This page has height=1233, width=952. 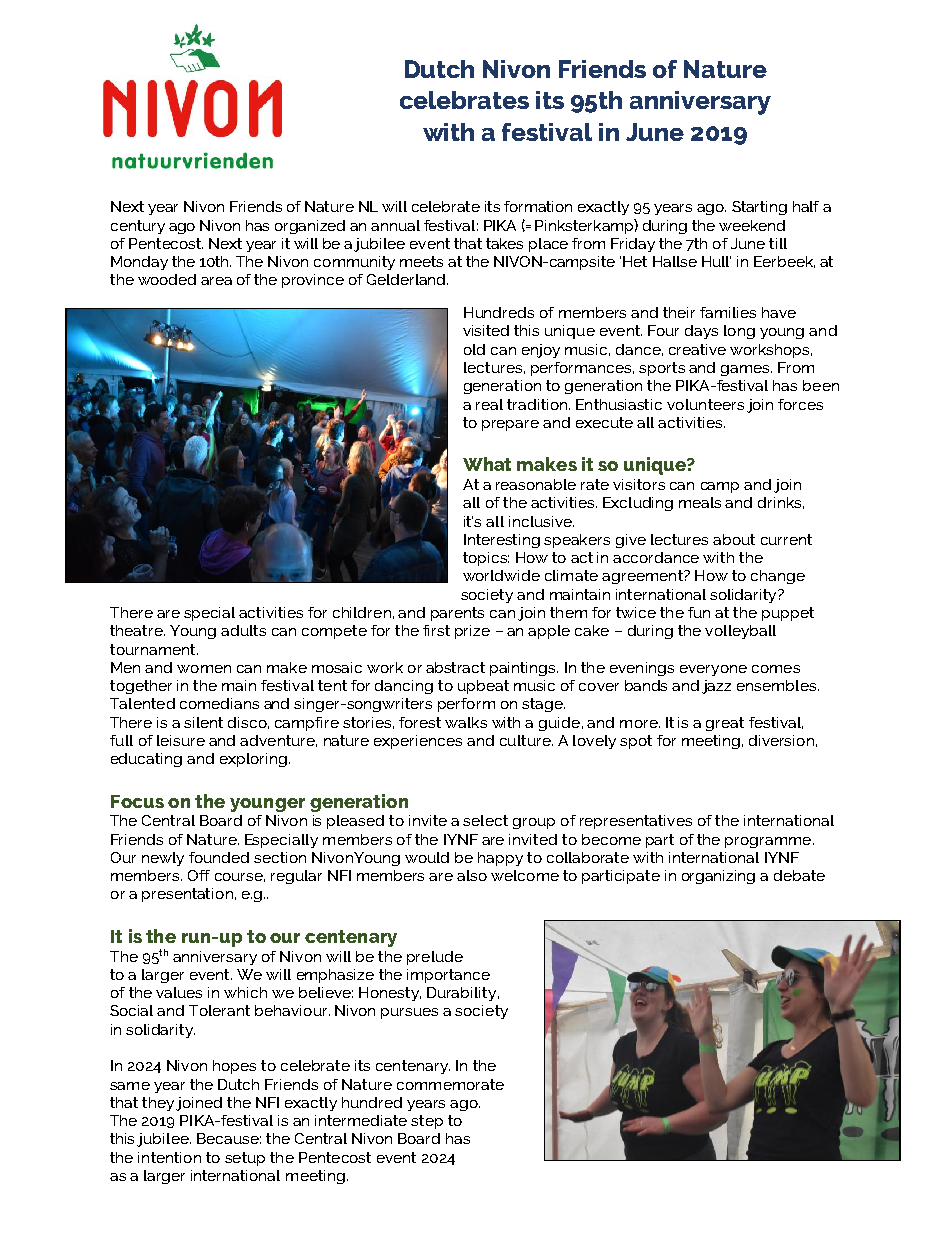 I want to click on wooded, so click(x=167, y=279).
